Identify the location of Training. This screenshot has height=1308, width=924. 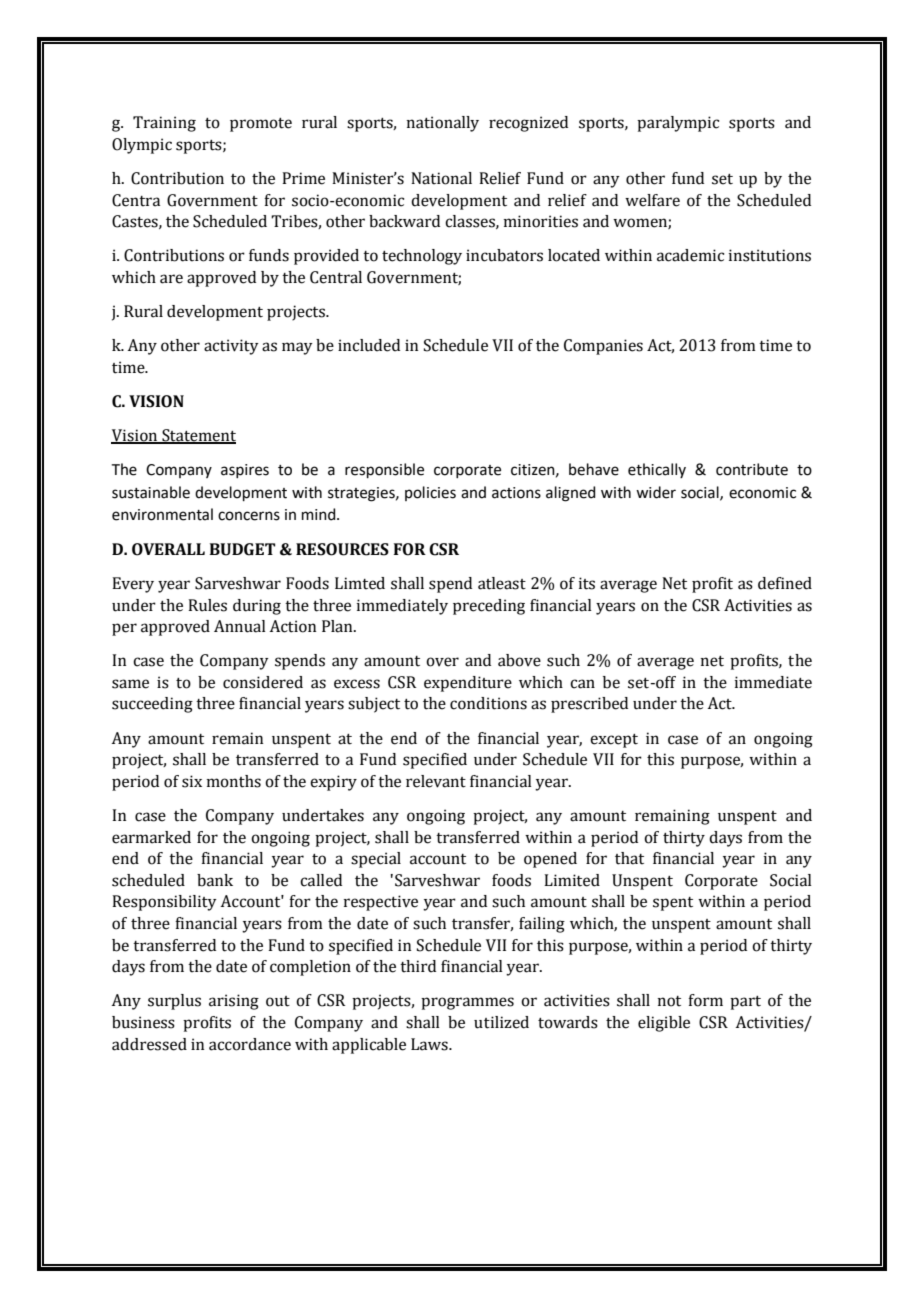
(164, 124).
